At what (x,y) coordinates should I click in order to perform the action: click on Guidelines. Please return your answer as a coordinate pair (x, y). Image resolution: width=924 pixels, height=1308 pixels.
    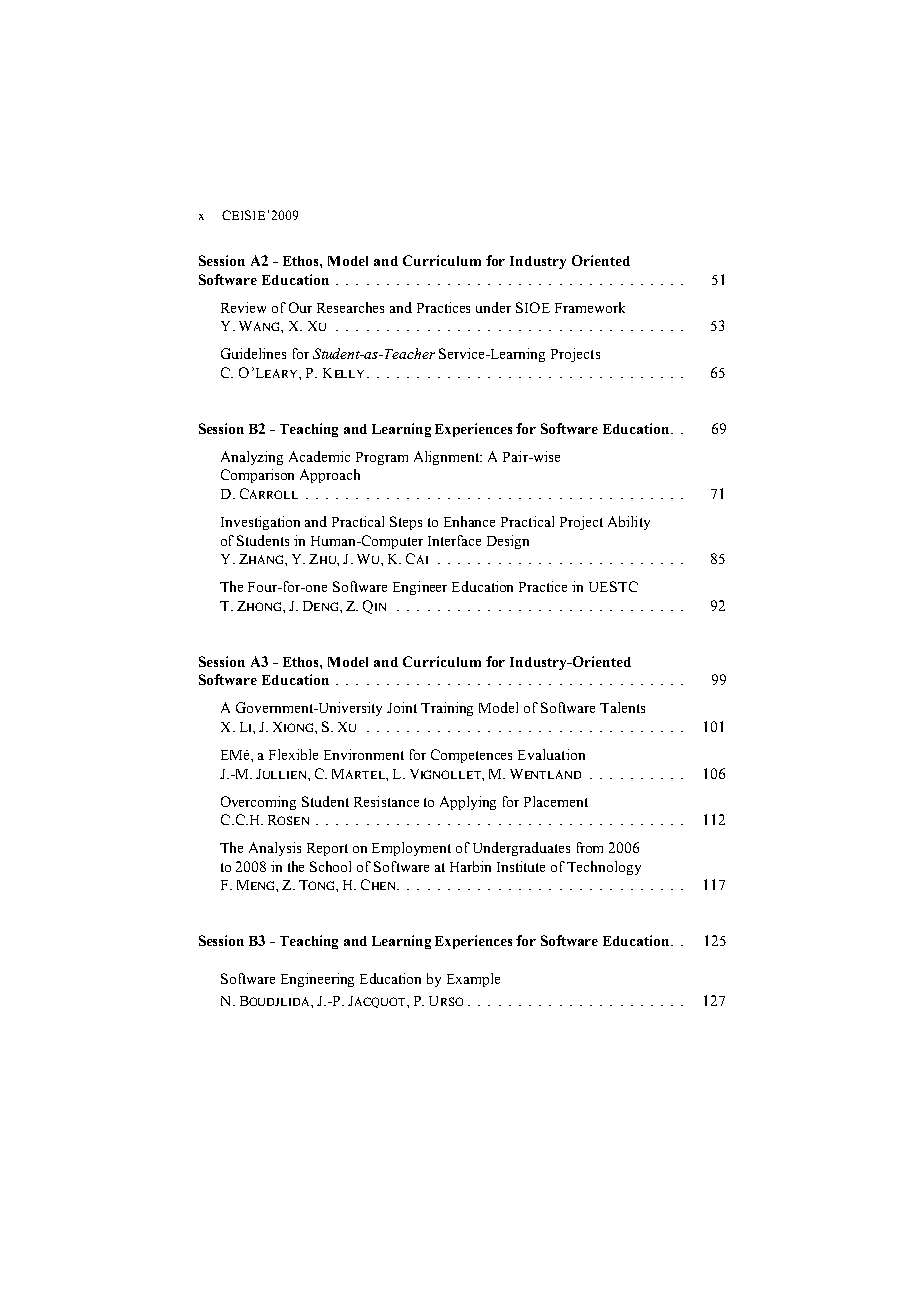
    Looking at the image, I should click on (253, 353).
